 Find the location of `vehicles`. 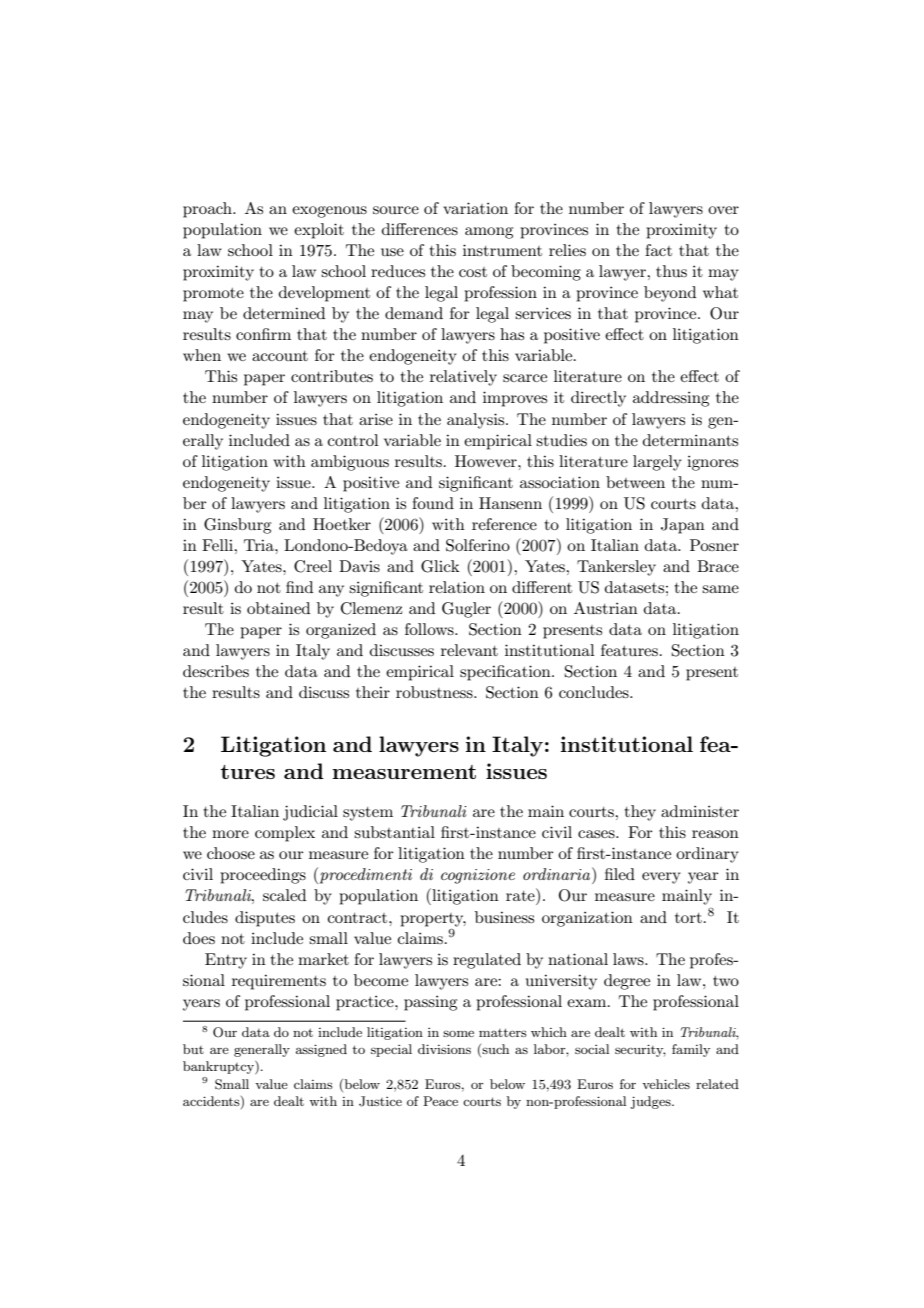

vehicles is located at coordinates (666, 1084).
